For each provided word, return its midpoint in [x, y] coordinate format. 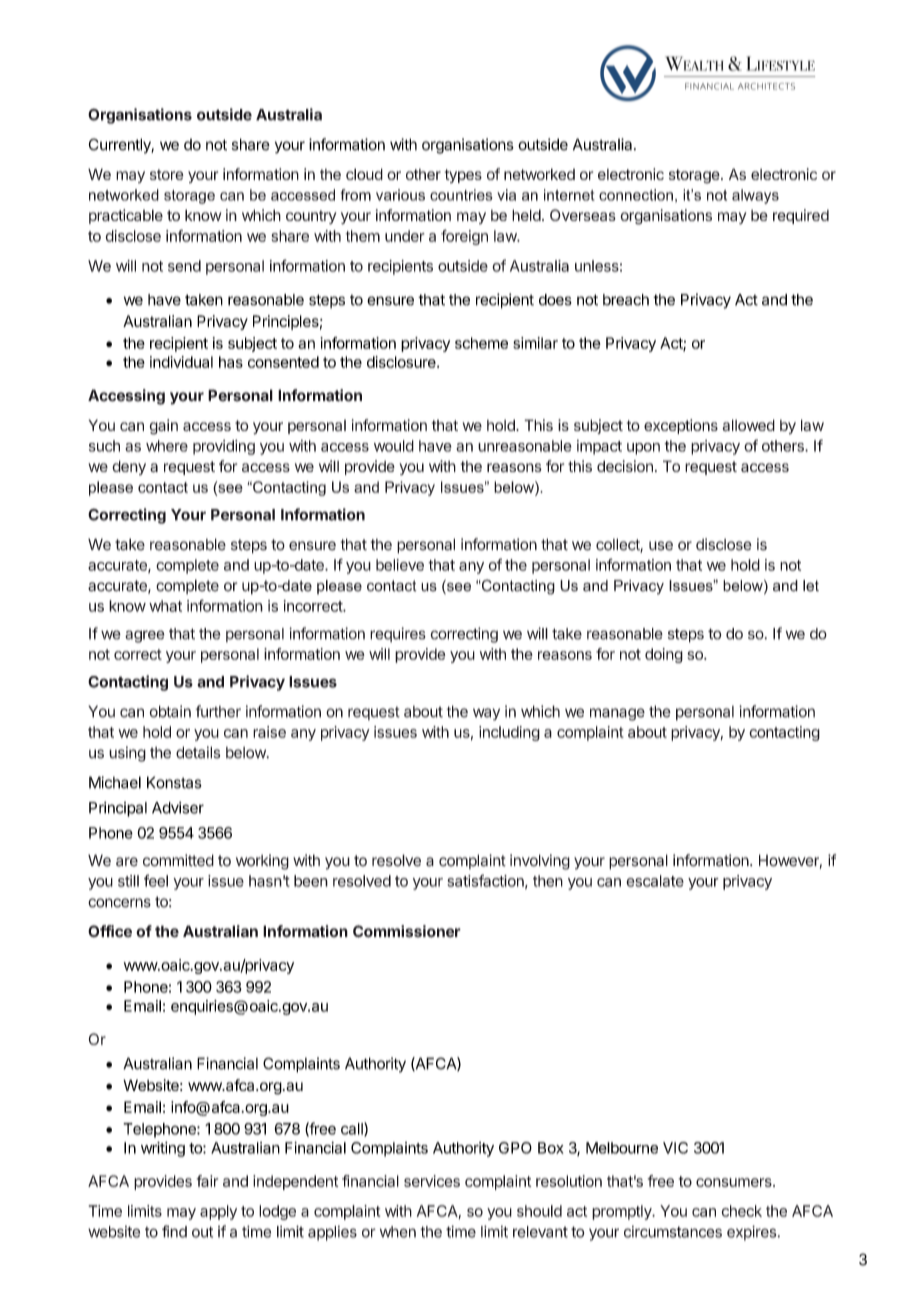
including [509, 733]
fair [207, 1181]
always [755, 196]
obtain [170, 711]
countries [461, 195]
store [167, 174]
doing [664, 655]
